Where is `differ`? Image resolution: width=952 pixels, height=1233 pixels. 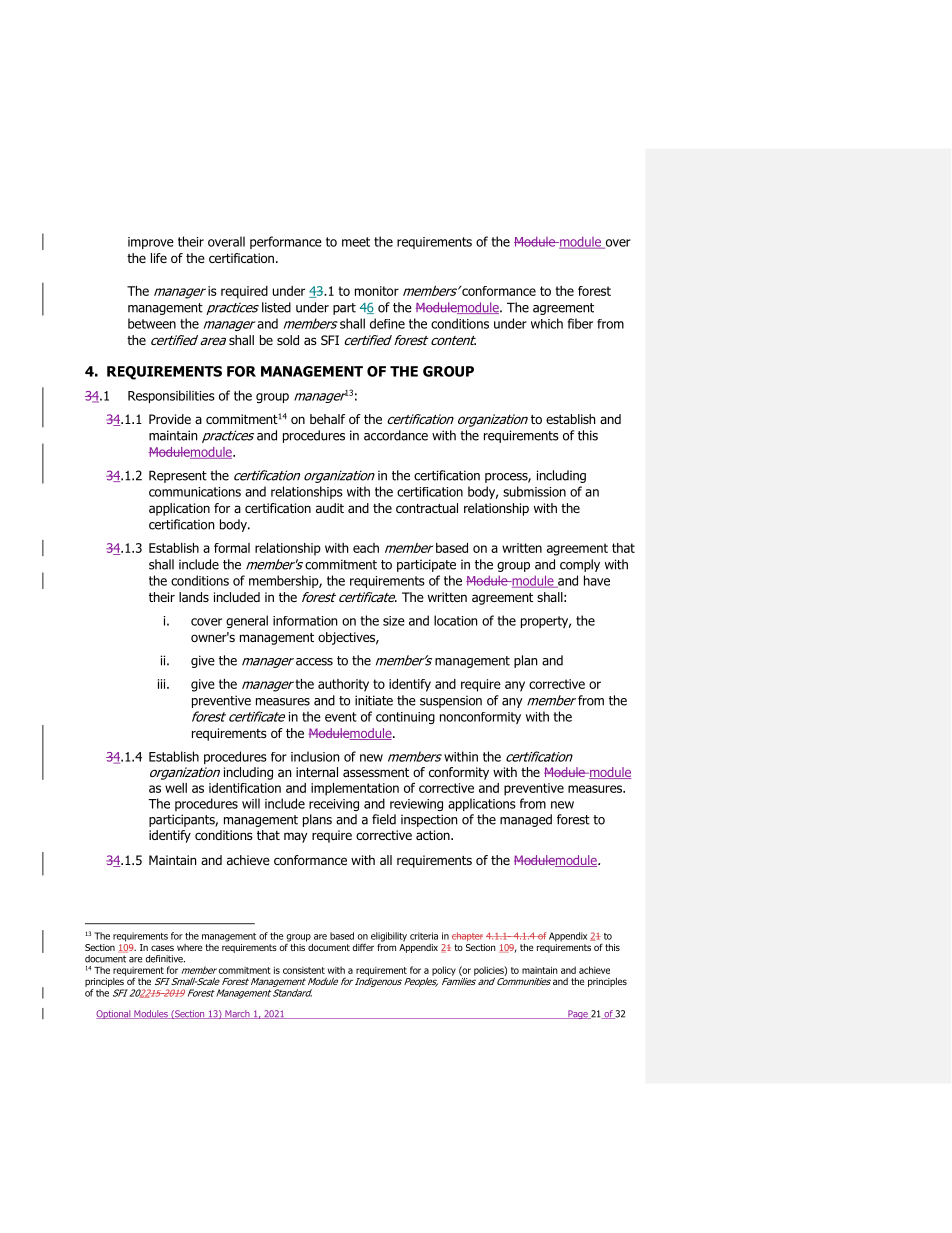 differ is located at coordinates (363, 947).
